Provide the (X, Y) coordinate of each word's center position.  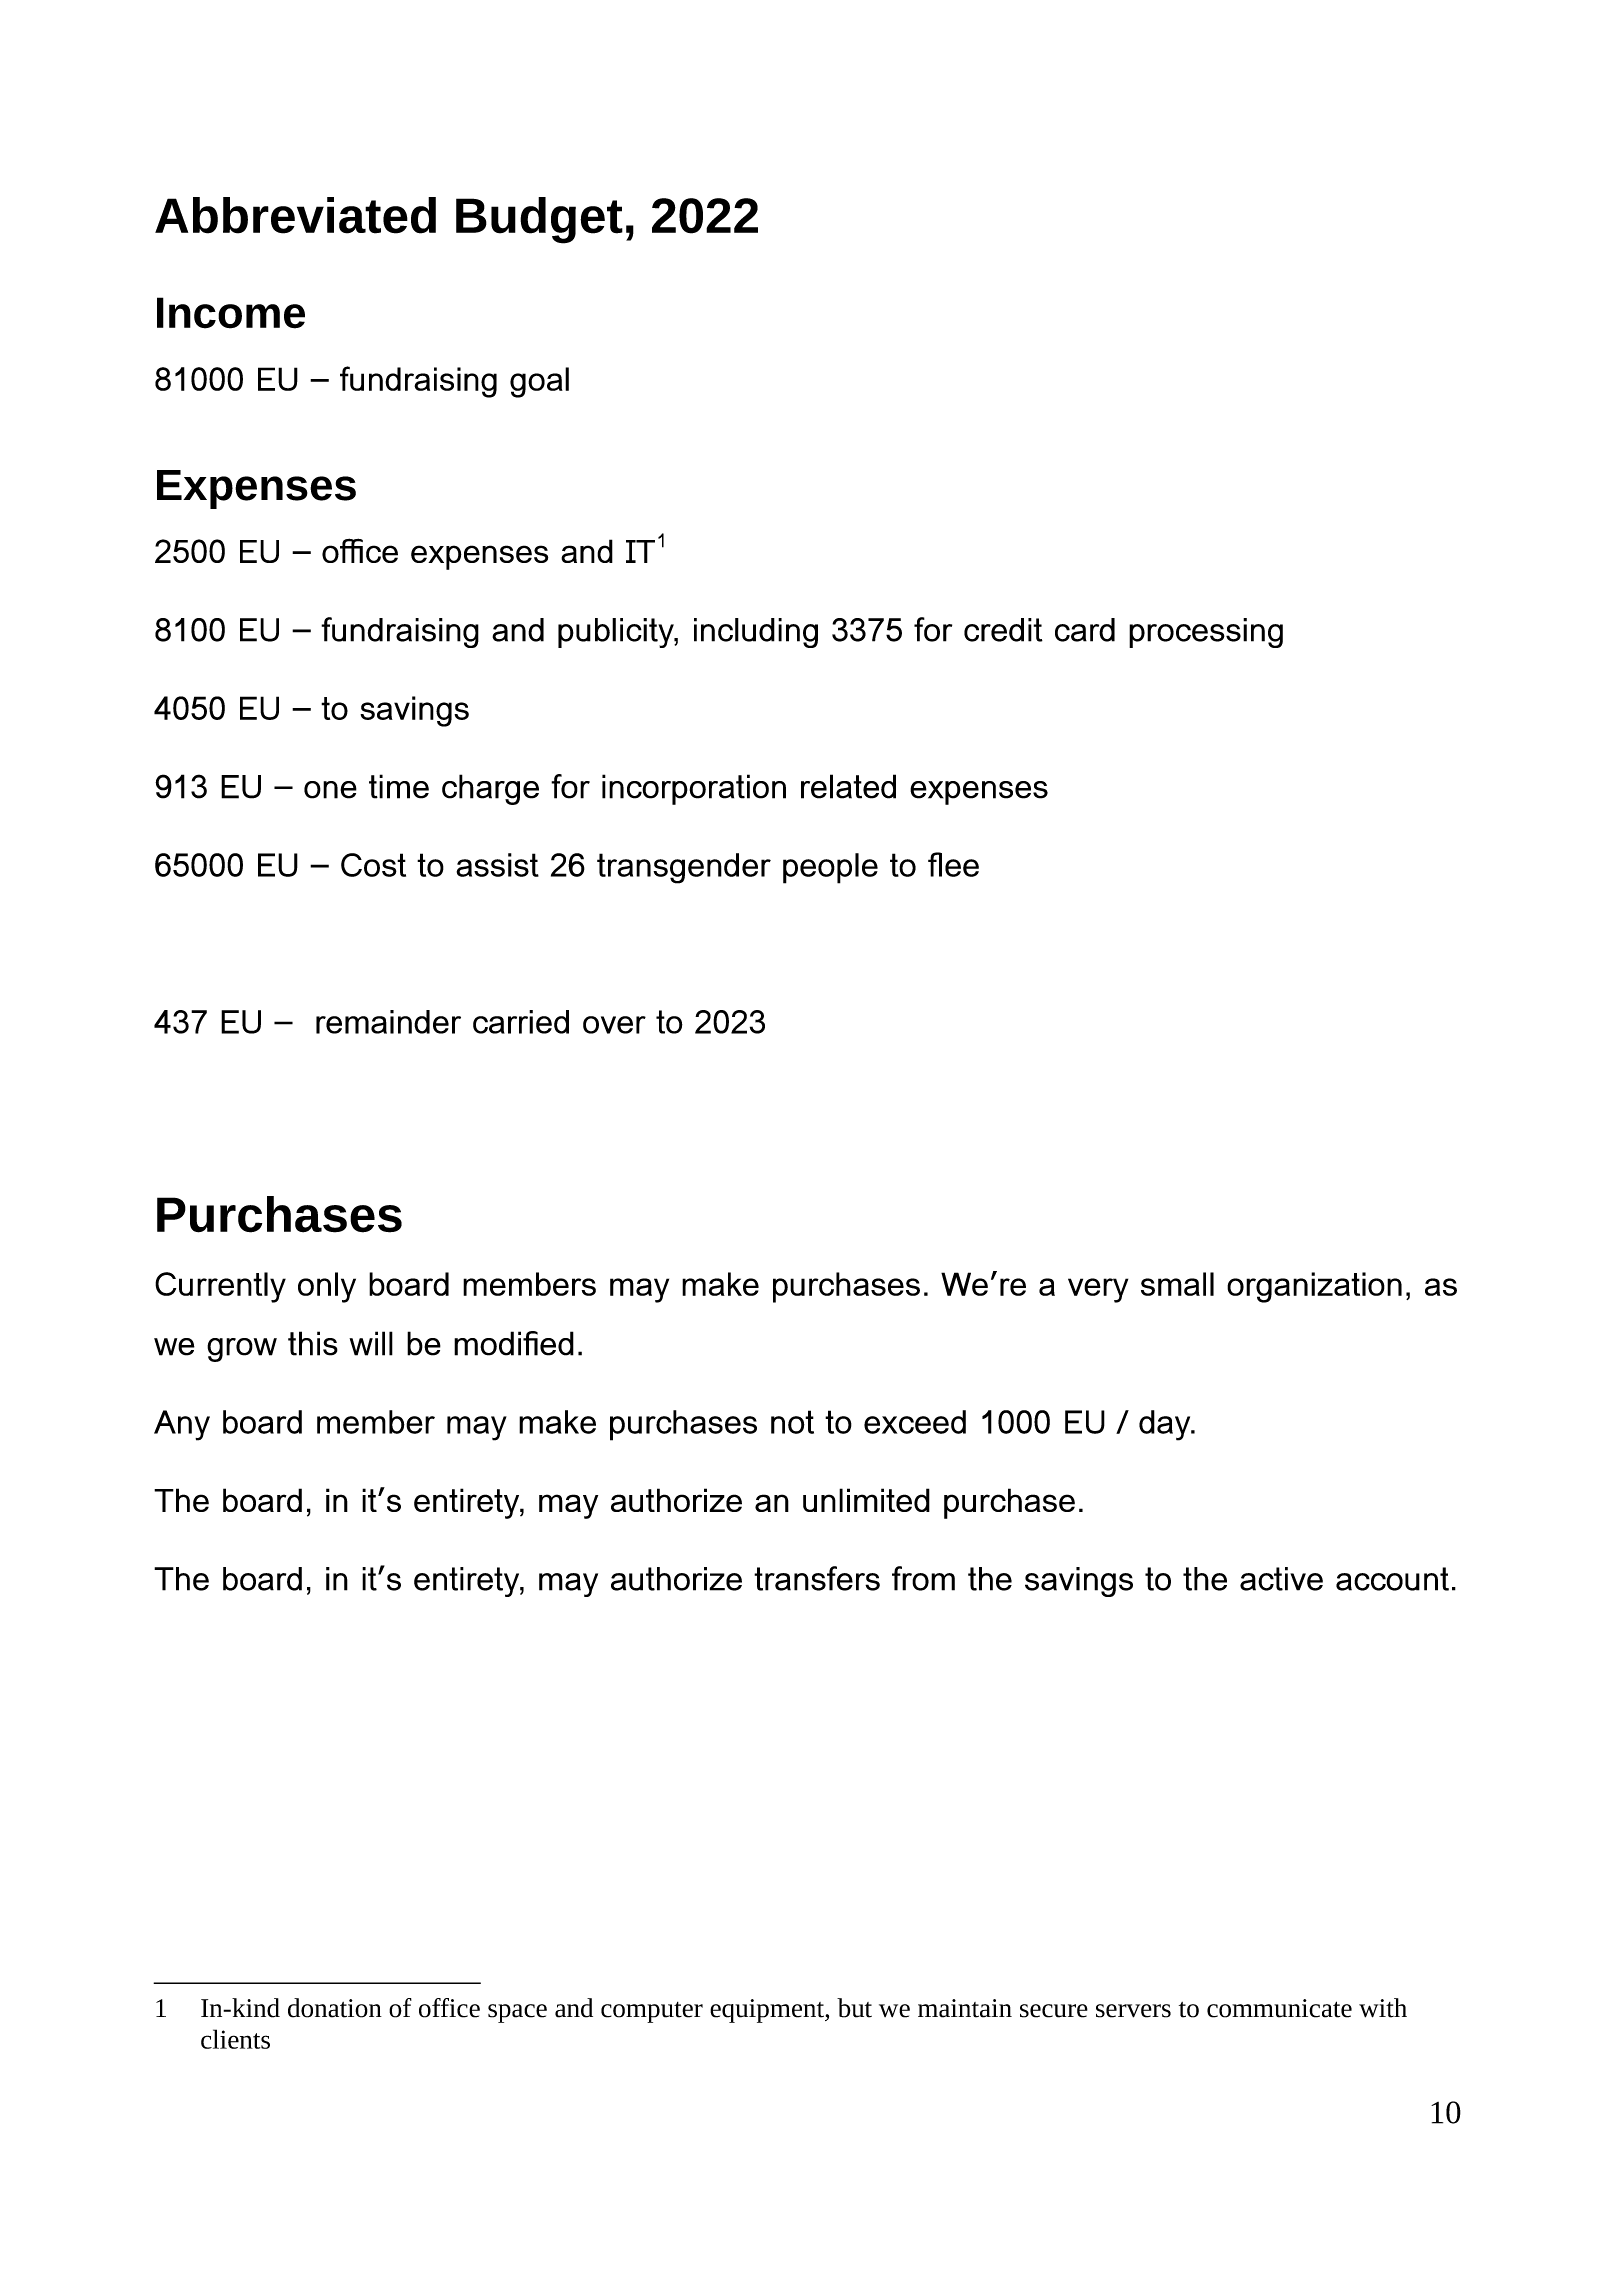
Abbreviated (295, 215)
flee (953, 864)
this (313, 1343)
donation (335, 2008)
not (792, 1422)
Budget (539, 220)
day (1166, 1425)
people (830, 868)
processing (1206, 633)
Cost (373, 865)
